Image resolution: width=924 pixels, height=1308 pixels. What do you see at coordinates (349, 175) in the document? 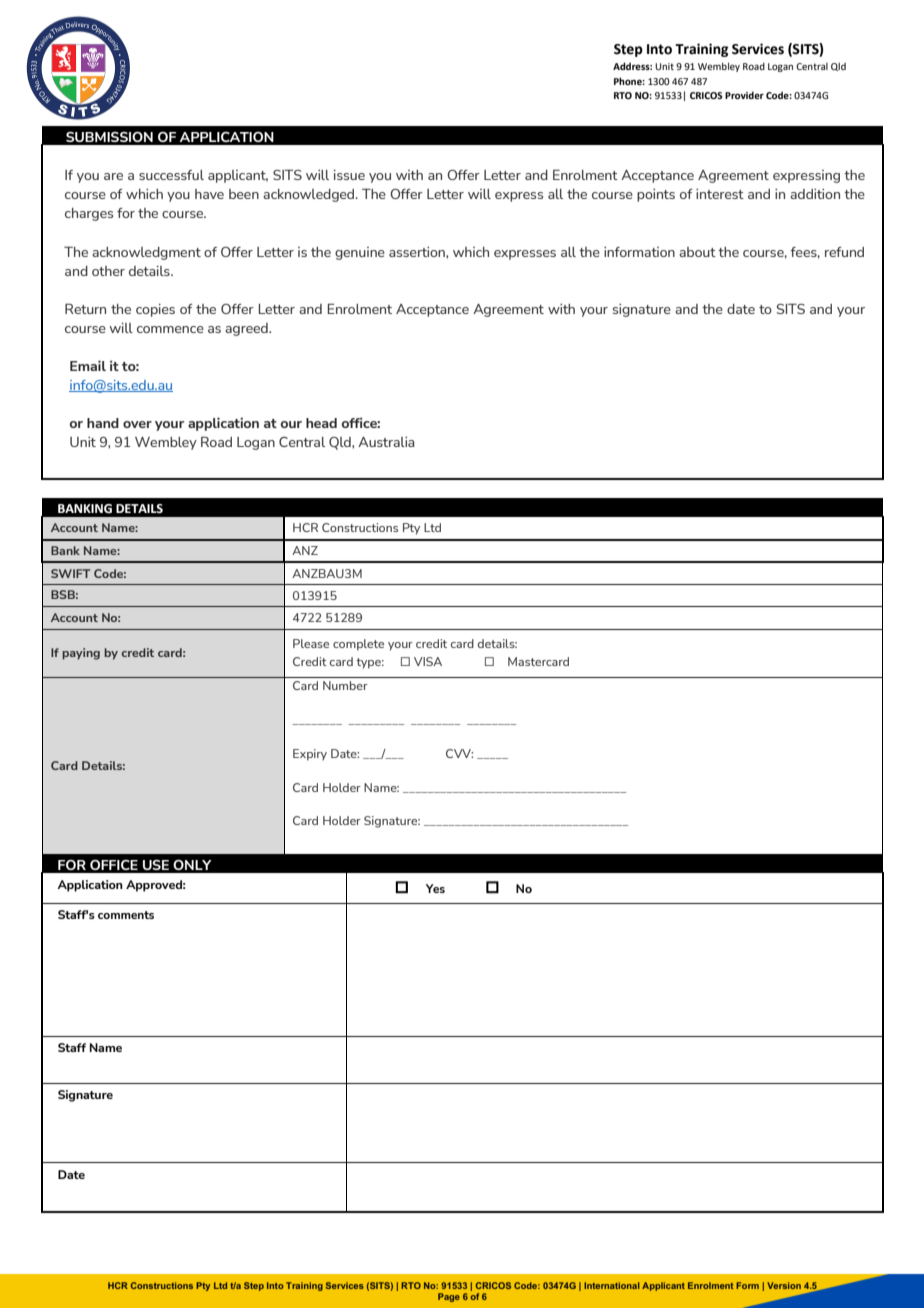
I see `issue` at bounding box center [349, 175].
